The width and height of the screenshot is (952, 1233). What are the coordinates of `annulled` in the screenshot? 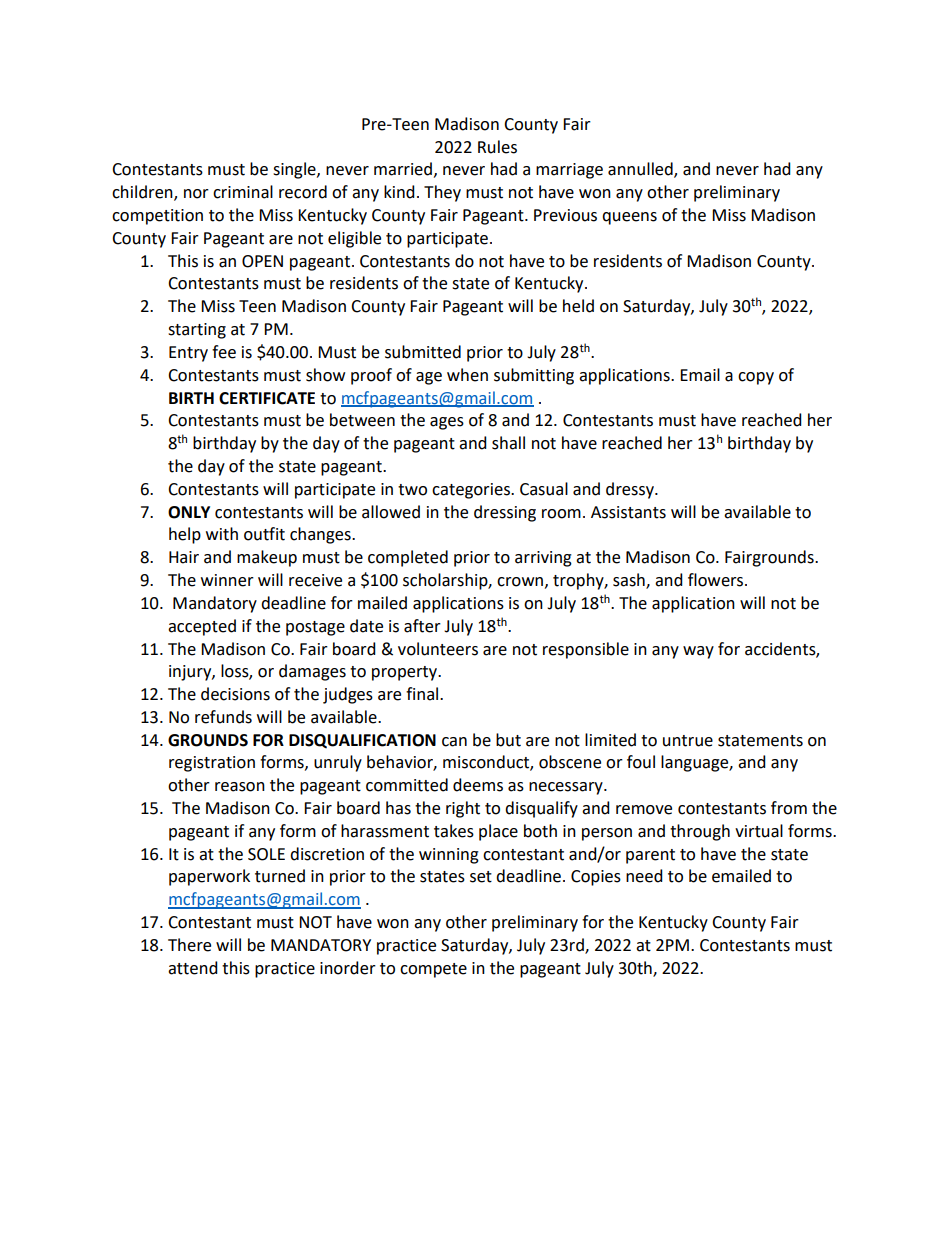 It's located at (641, 170).
